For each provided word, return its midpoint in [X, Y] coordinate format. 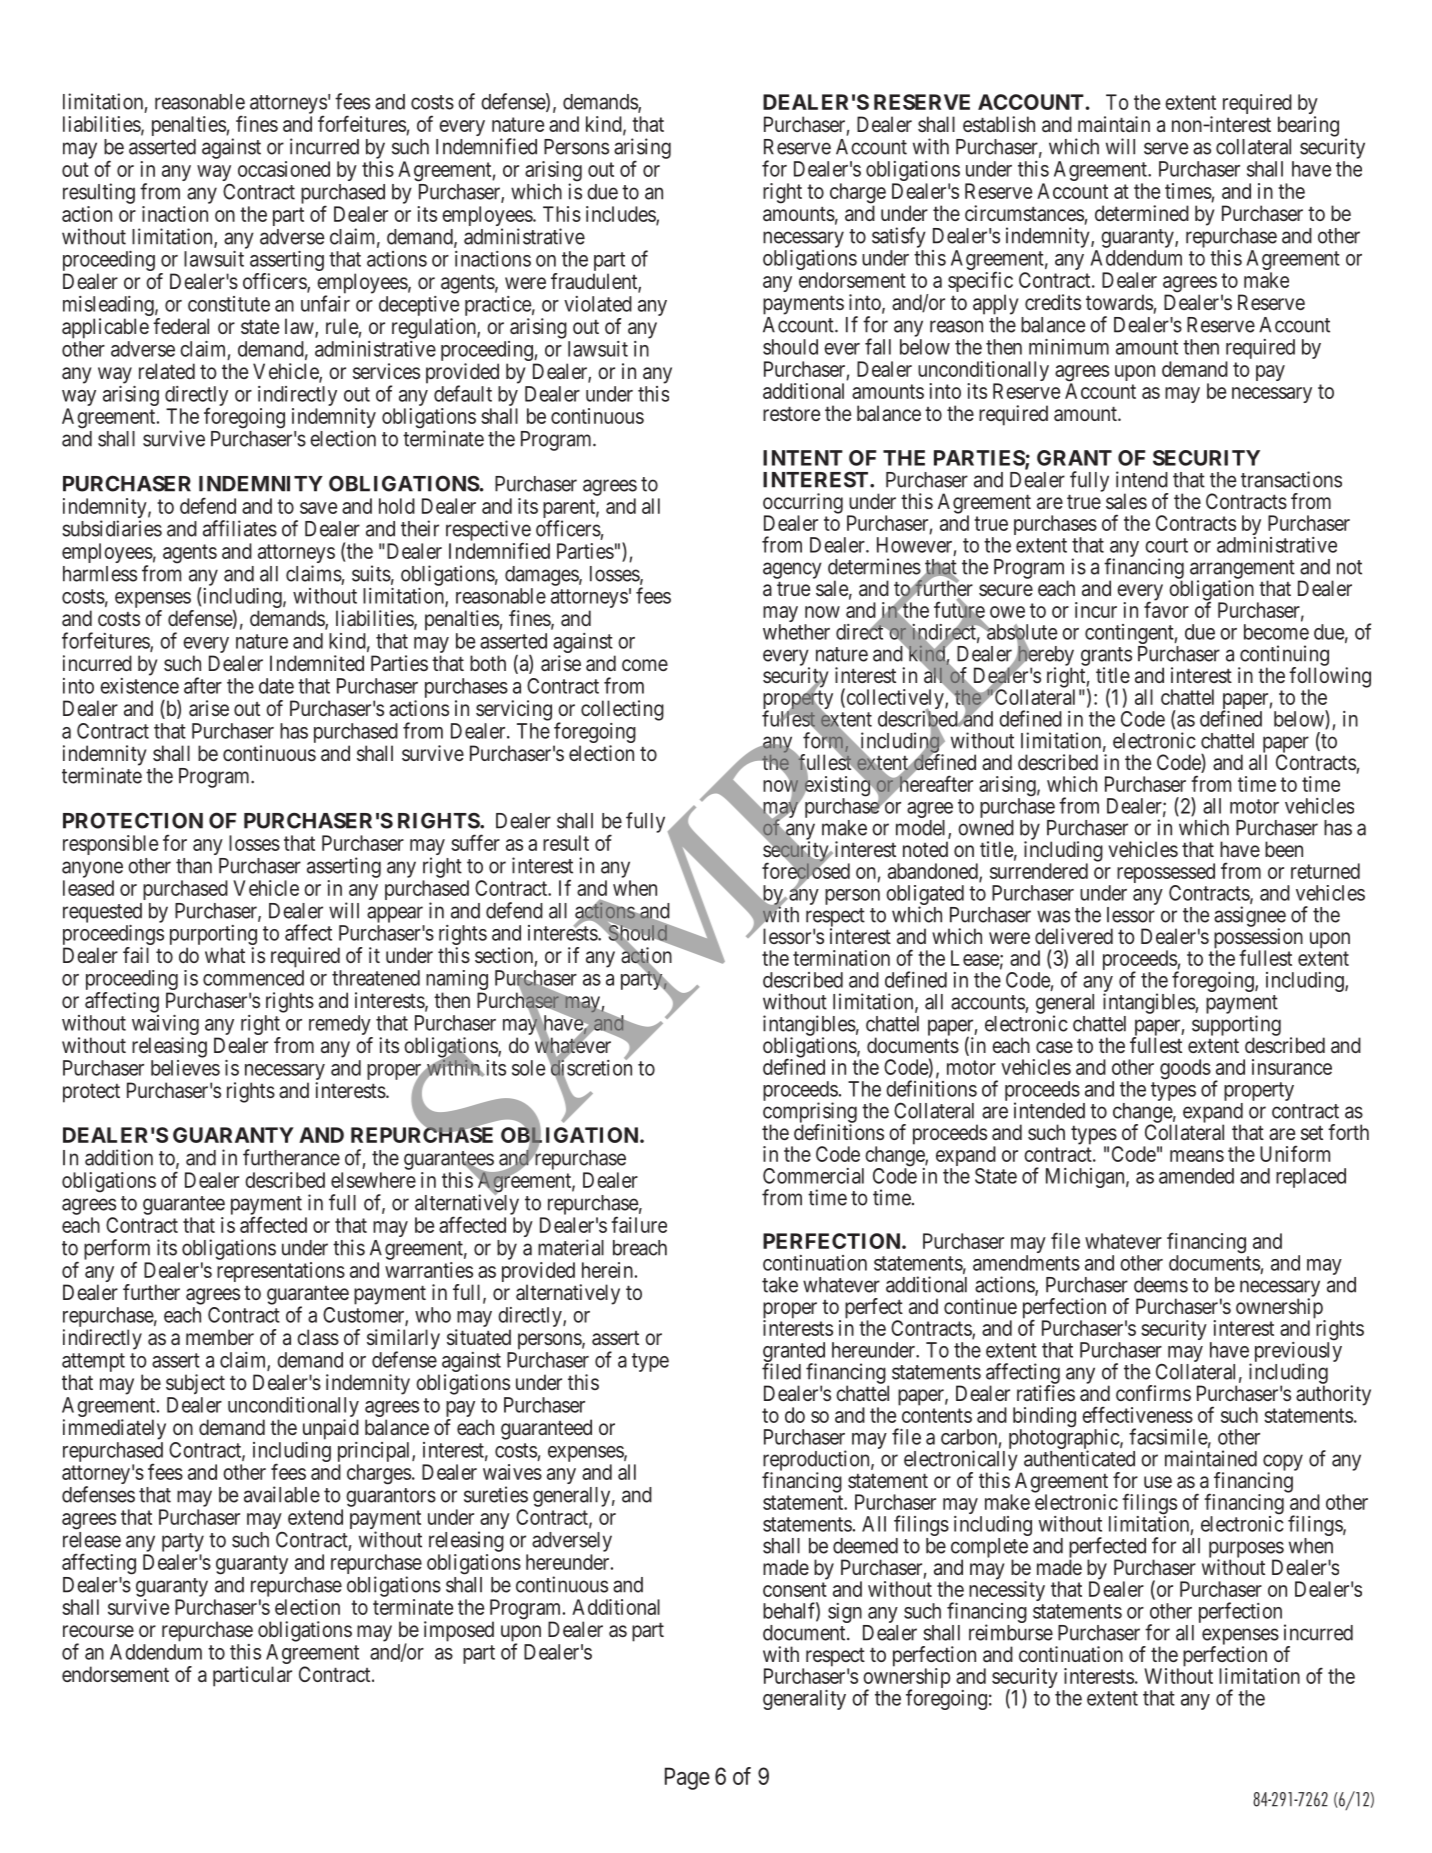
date [276, 686]
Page [687, 1778]
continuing [1283, 656]
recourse [98, 1631]
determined [1142, 213]
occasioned [284, 169]
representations [281, 1272]
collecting [622, 710]
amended [1196, 1176]
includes [621, 215]
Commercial [813, 1176]
